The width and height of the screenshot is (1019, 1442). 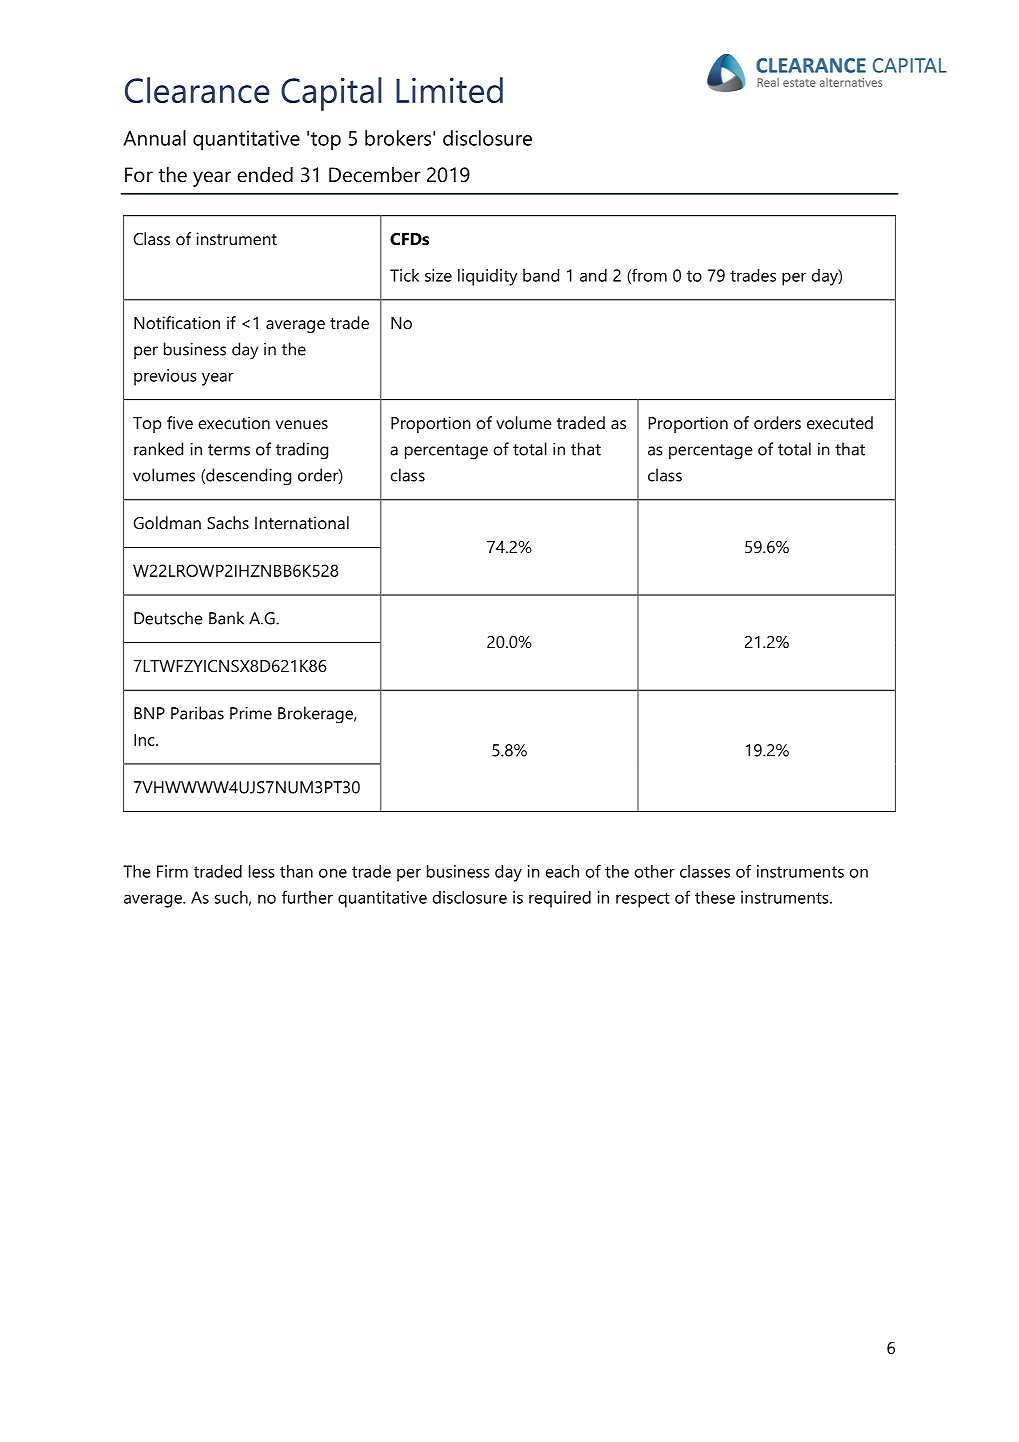 What do you see at coordinates (302, 522) in the screenshot?
I see `International` at bounding box center [302, 522].
